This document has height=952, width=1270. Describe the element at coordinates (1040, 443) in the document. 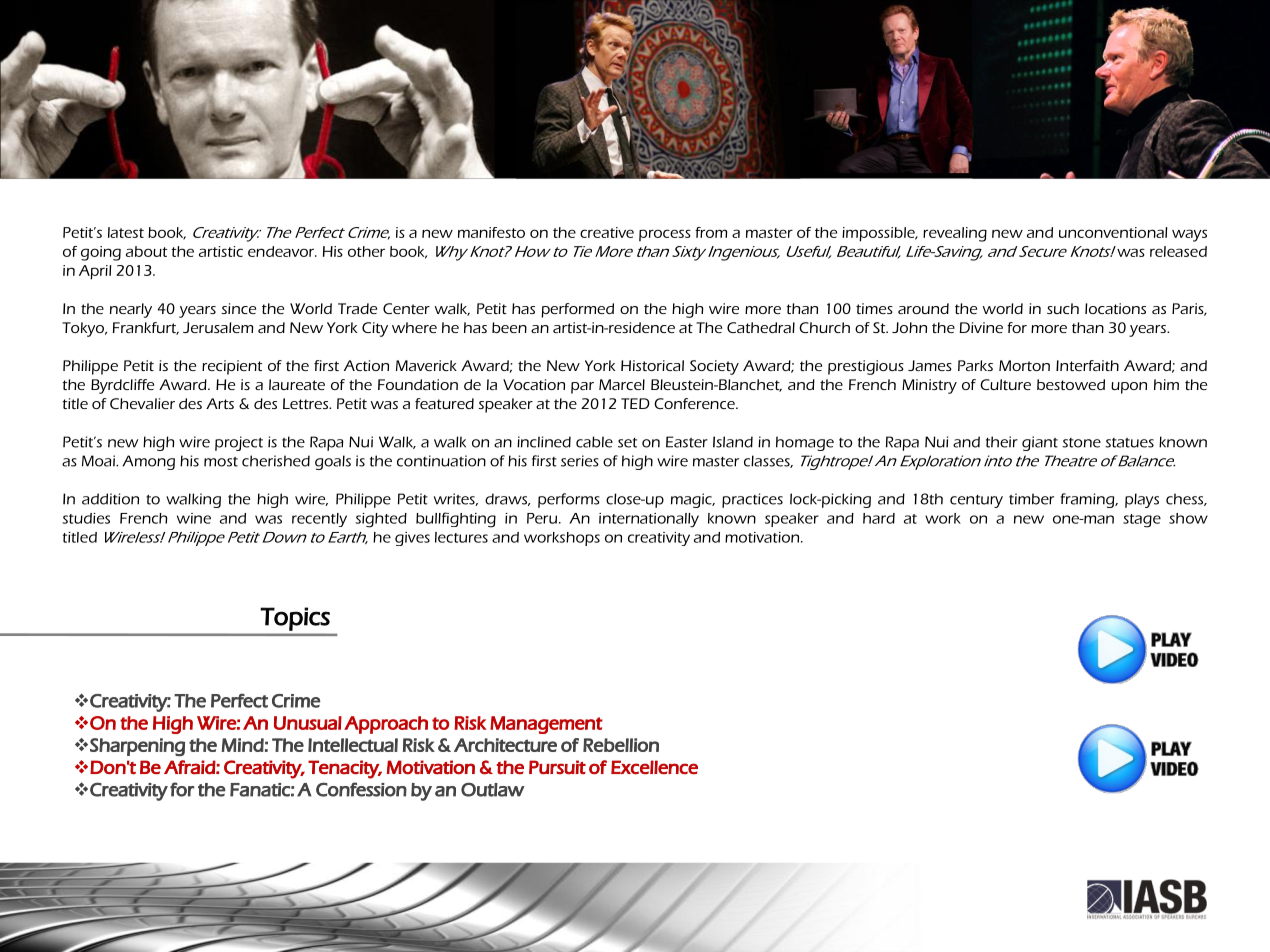

I see `giant` at that location.
